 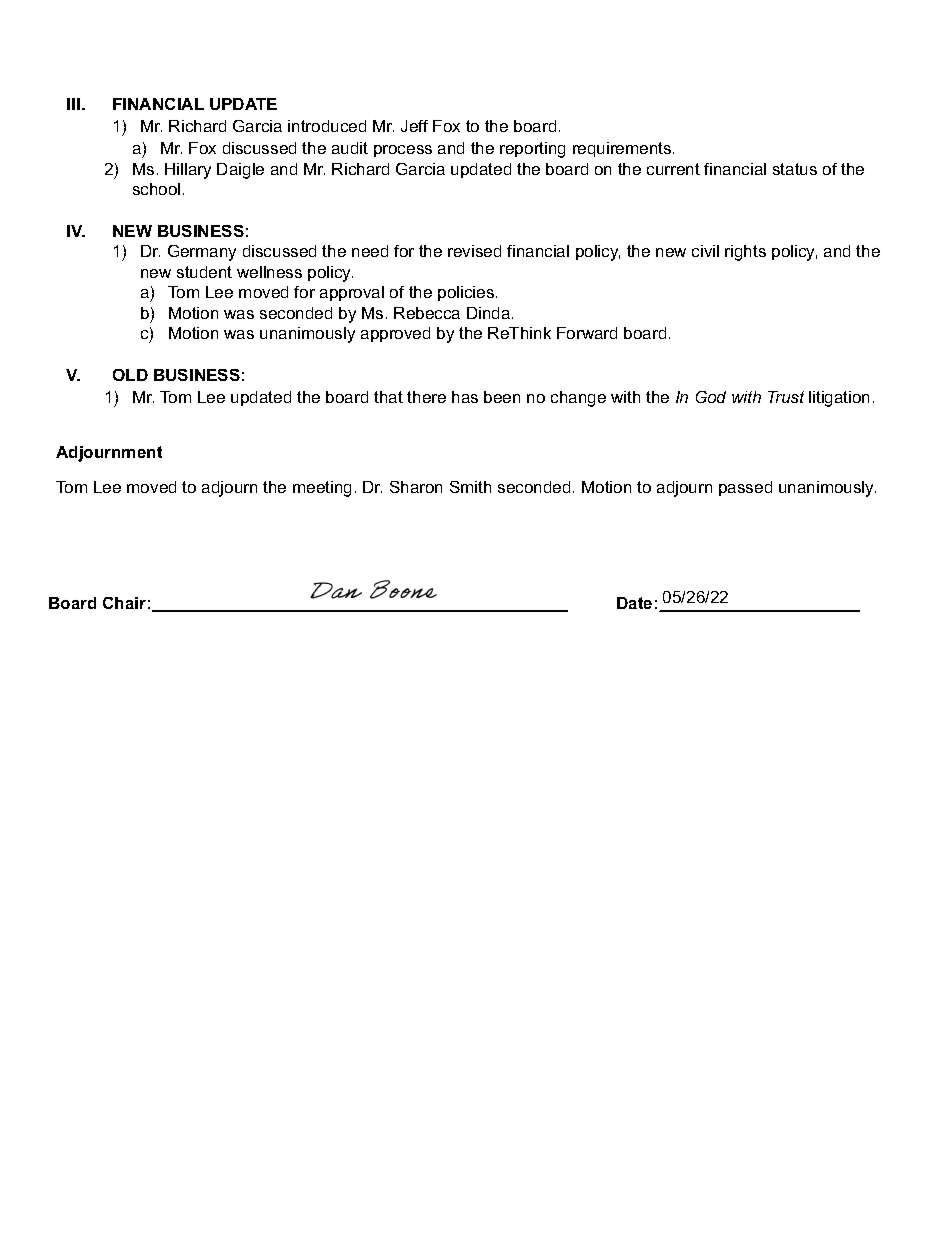 What do you see at coordinates (795, 169) in the document?
I see `status` at bounding box center [795, 169].
